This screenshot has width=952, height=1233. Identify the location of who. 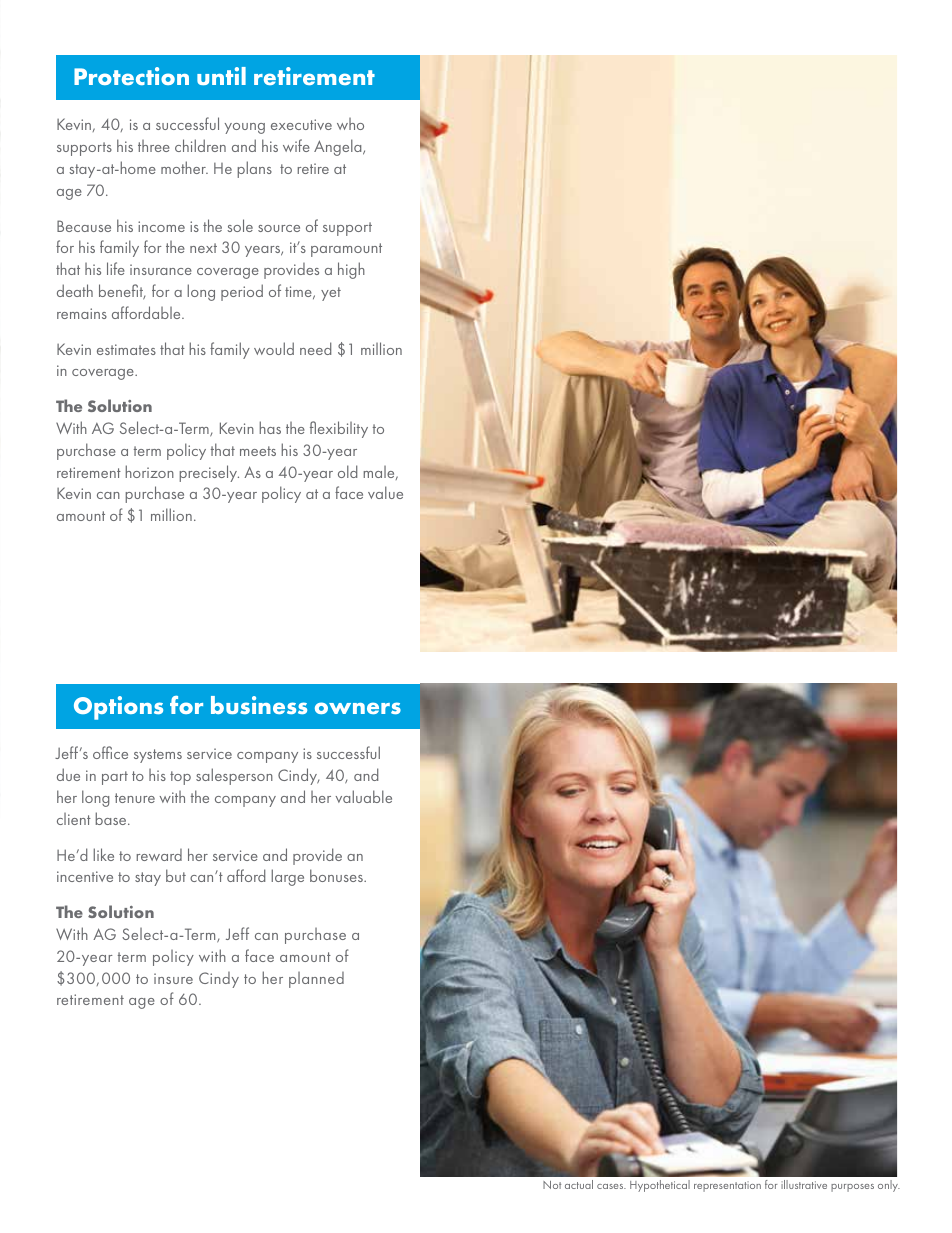
(350, 124).
